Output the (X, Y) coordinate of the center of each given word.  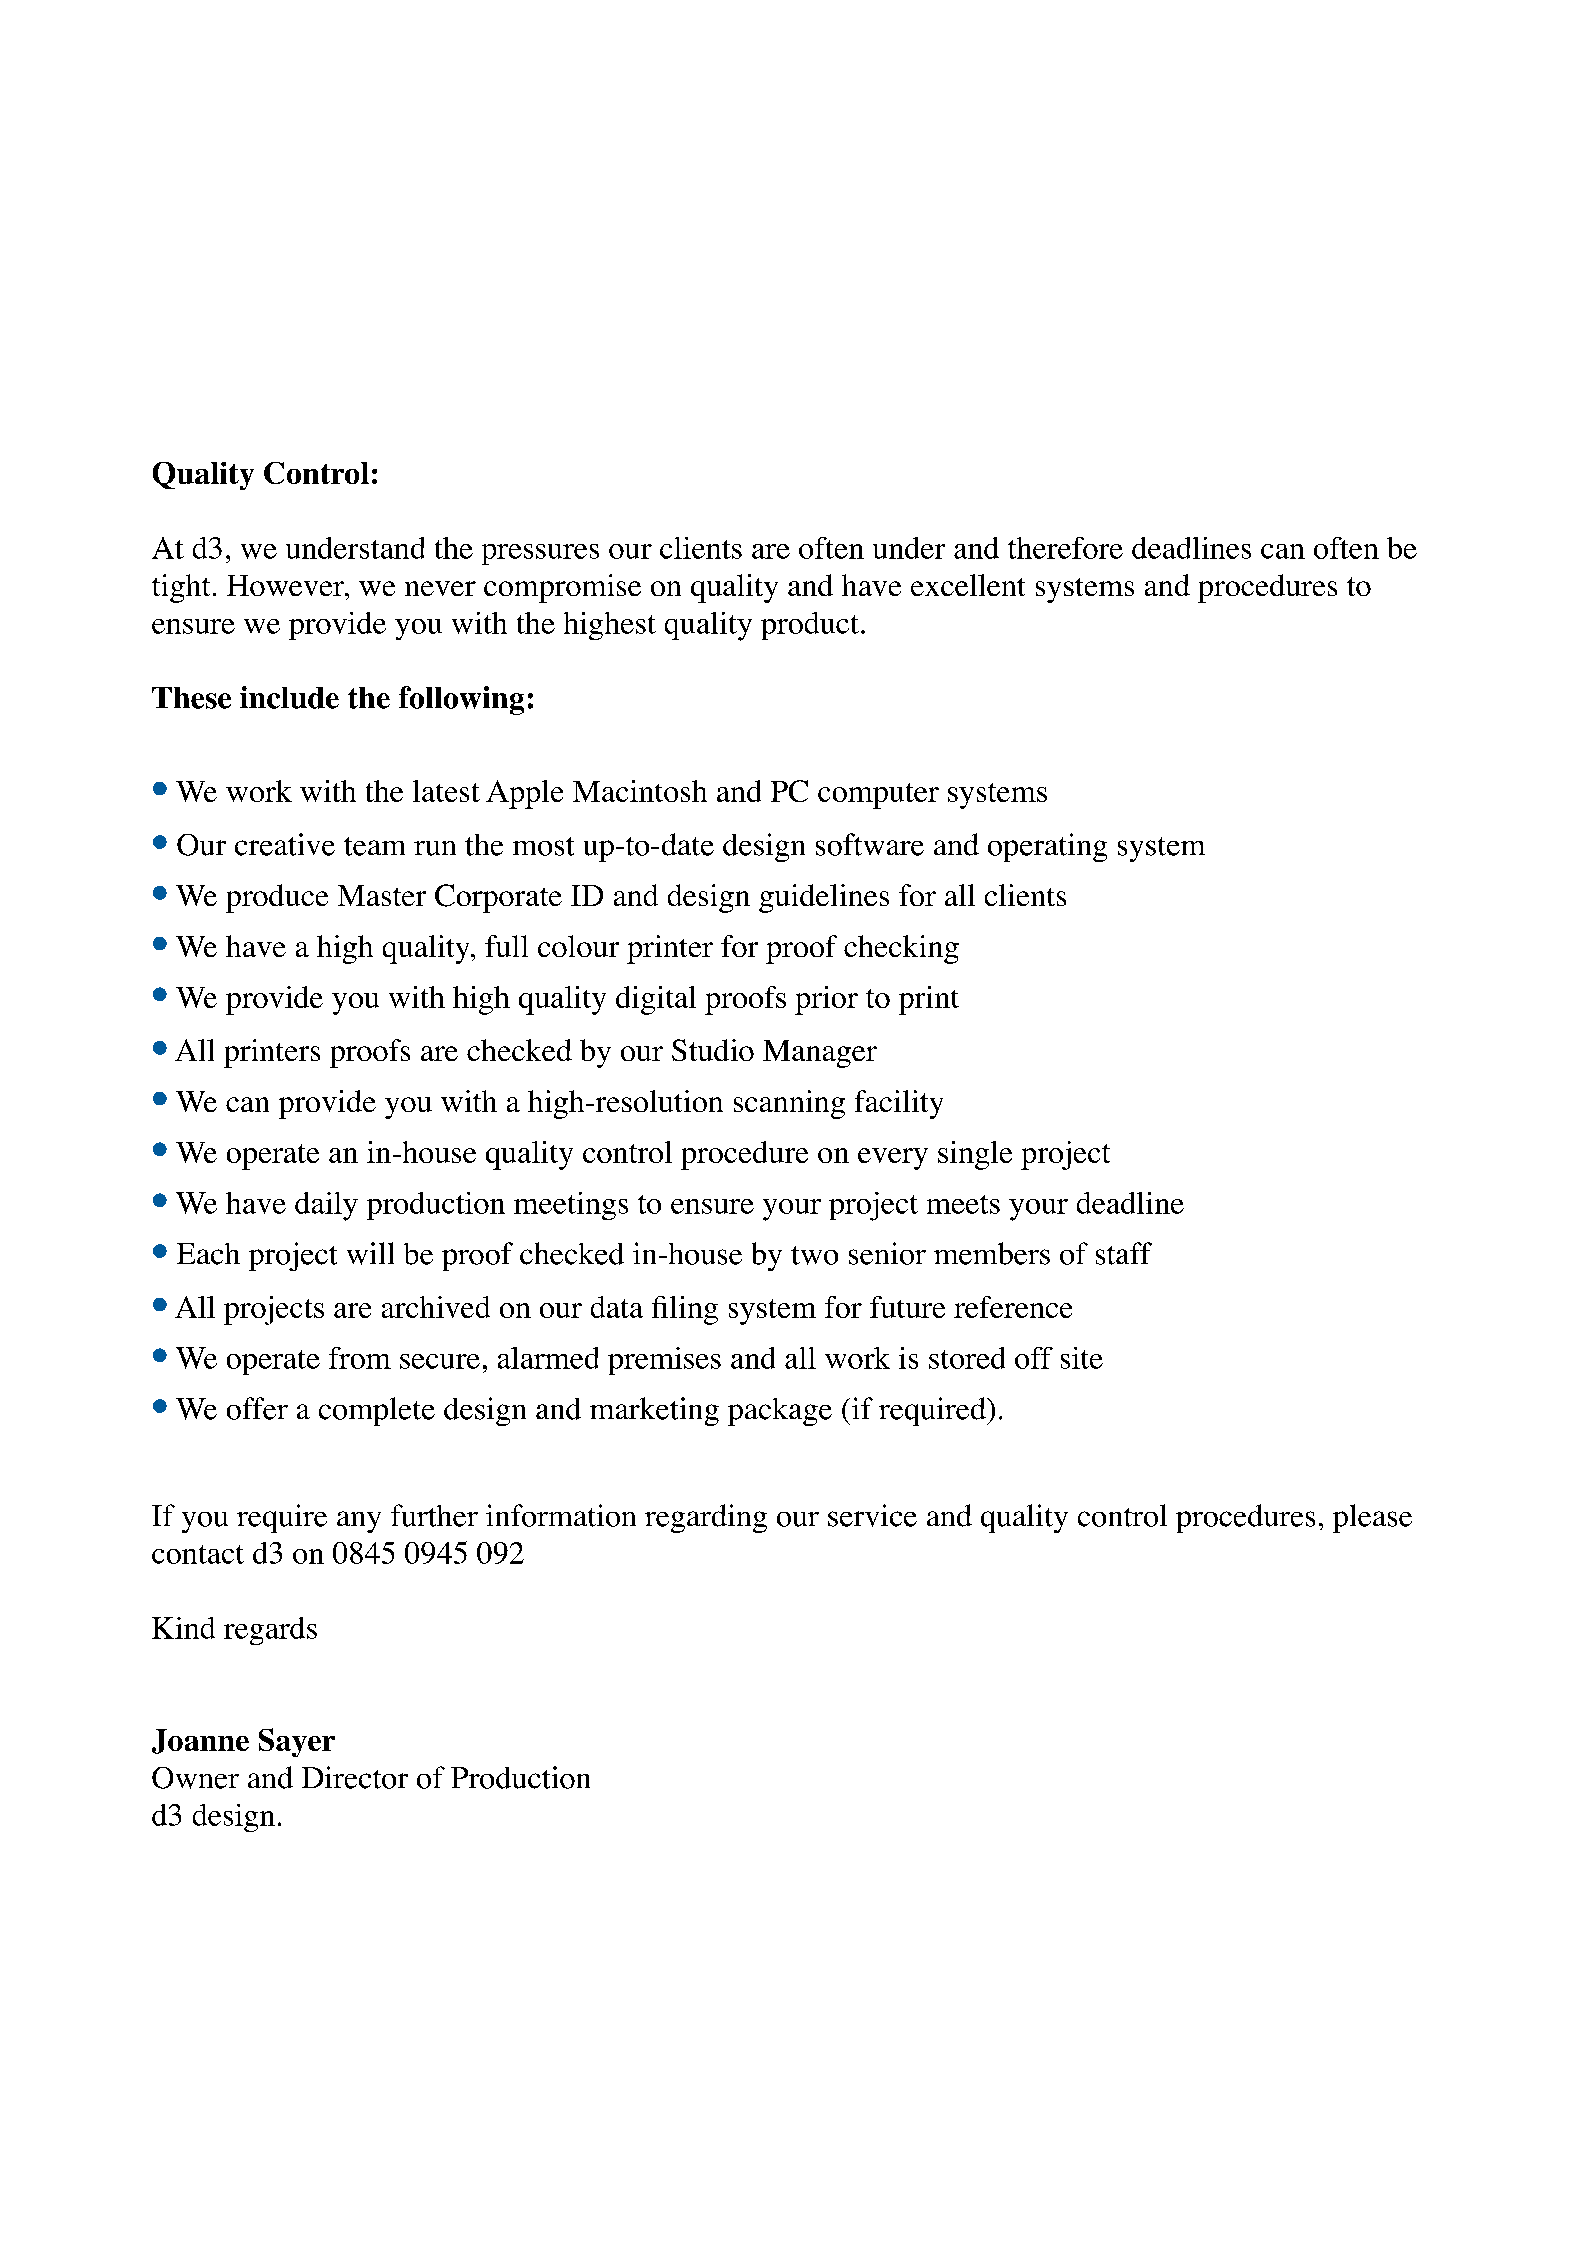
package (780, 1412)
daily (326, 1206)
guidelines (824, 898)
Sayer (297, 1742)
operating (1047, 847)
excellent (968, 585)
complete (377, 1411)
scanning (789, 1104)
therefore (1065, 548)
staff (1124, 1253)
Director (355, 1777)
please (1372, 1518)
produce (277, 898)
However (287, 585)
